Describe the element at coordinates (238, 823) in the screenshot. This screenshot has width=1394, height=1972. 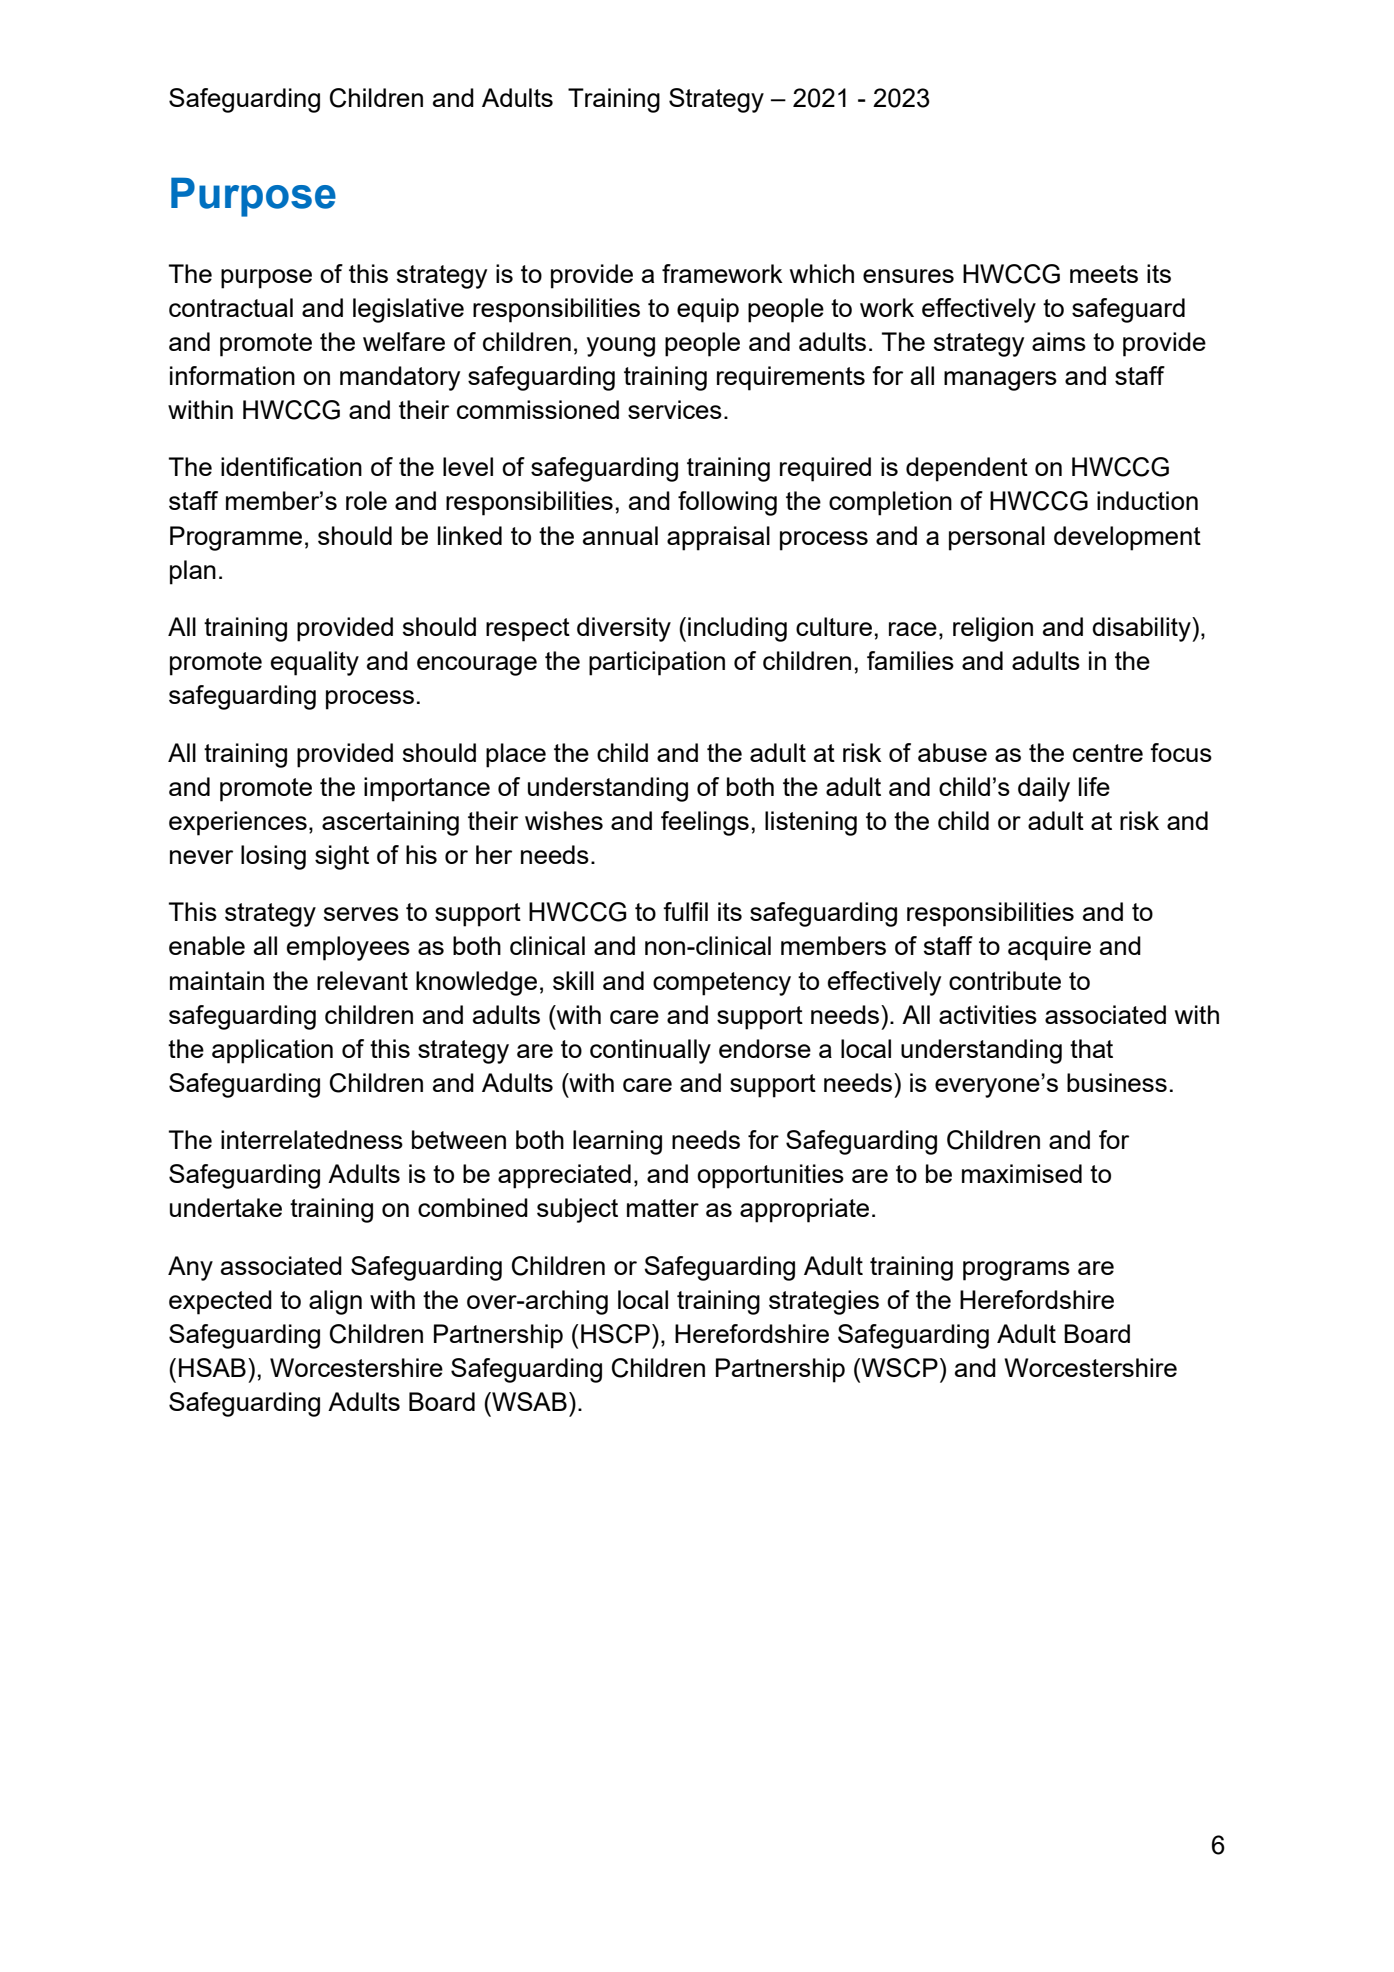
I see `experiences` at that location.
